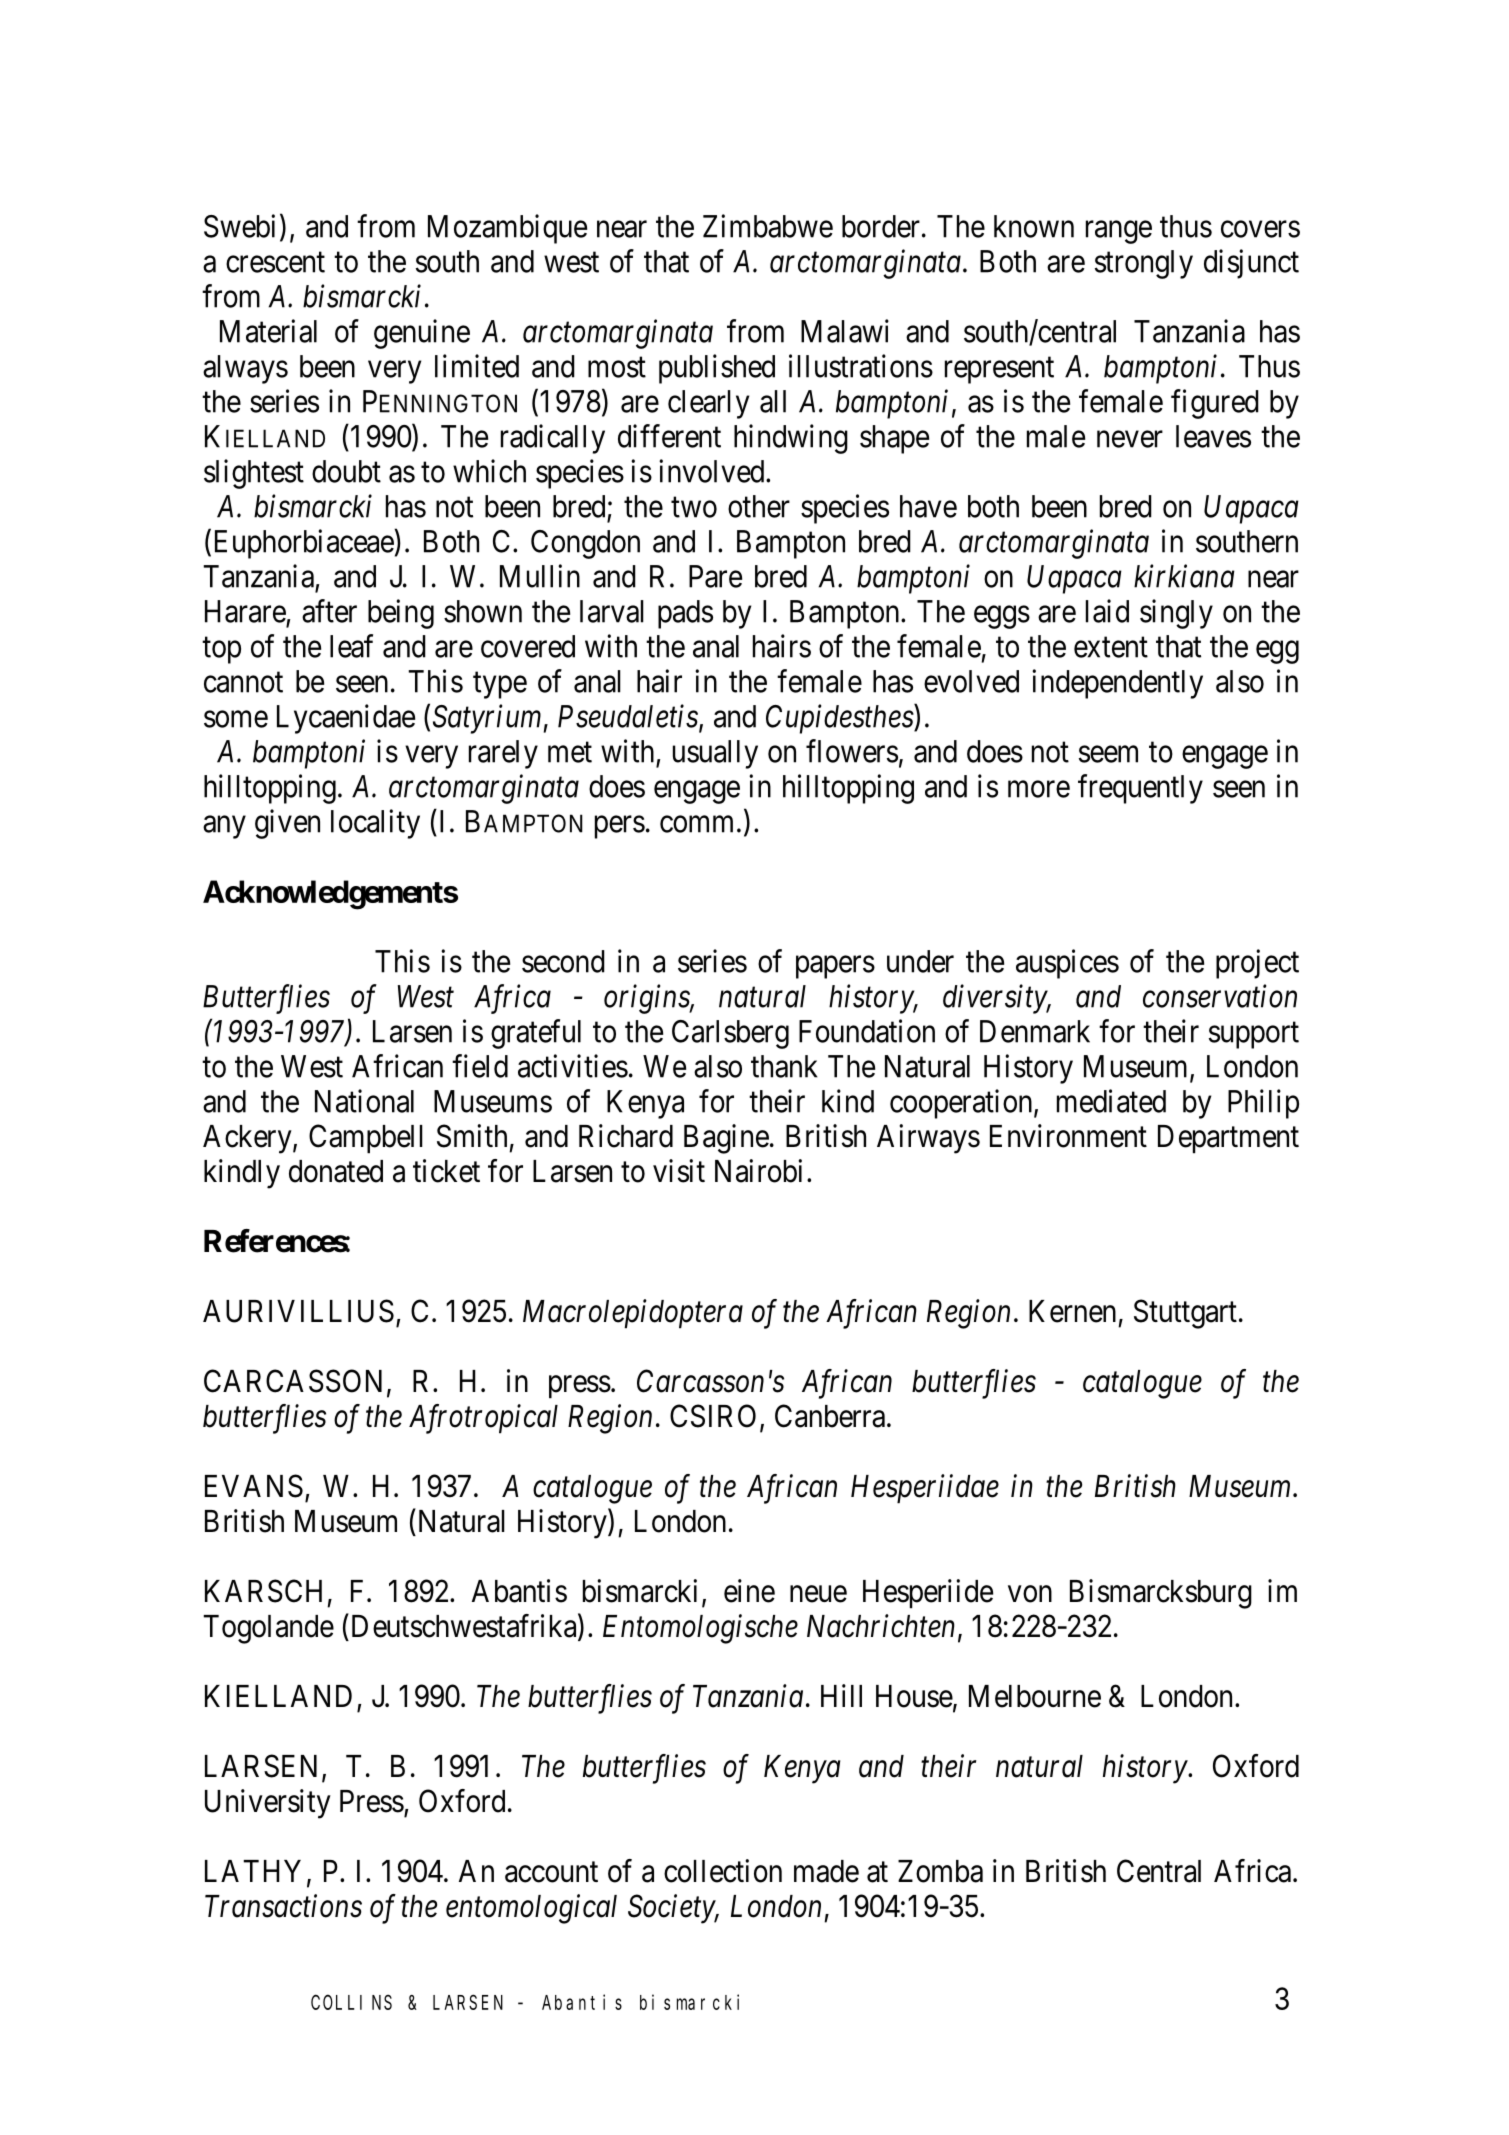 The width and height of the document is (1509, 2135). I want to click on independently, so click(1117, 684).
